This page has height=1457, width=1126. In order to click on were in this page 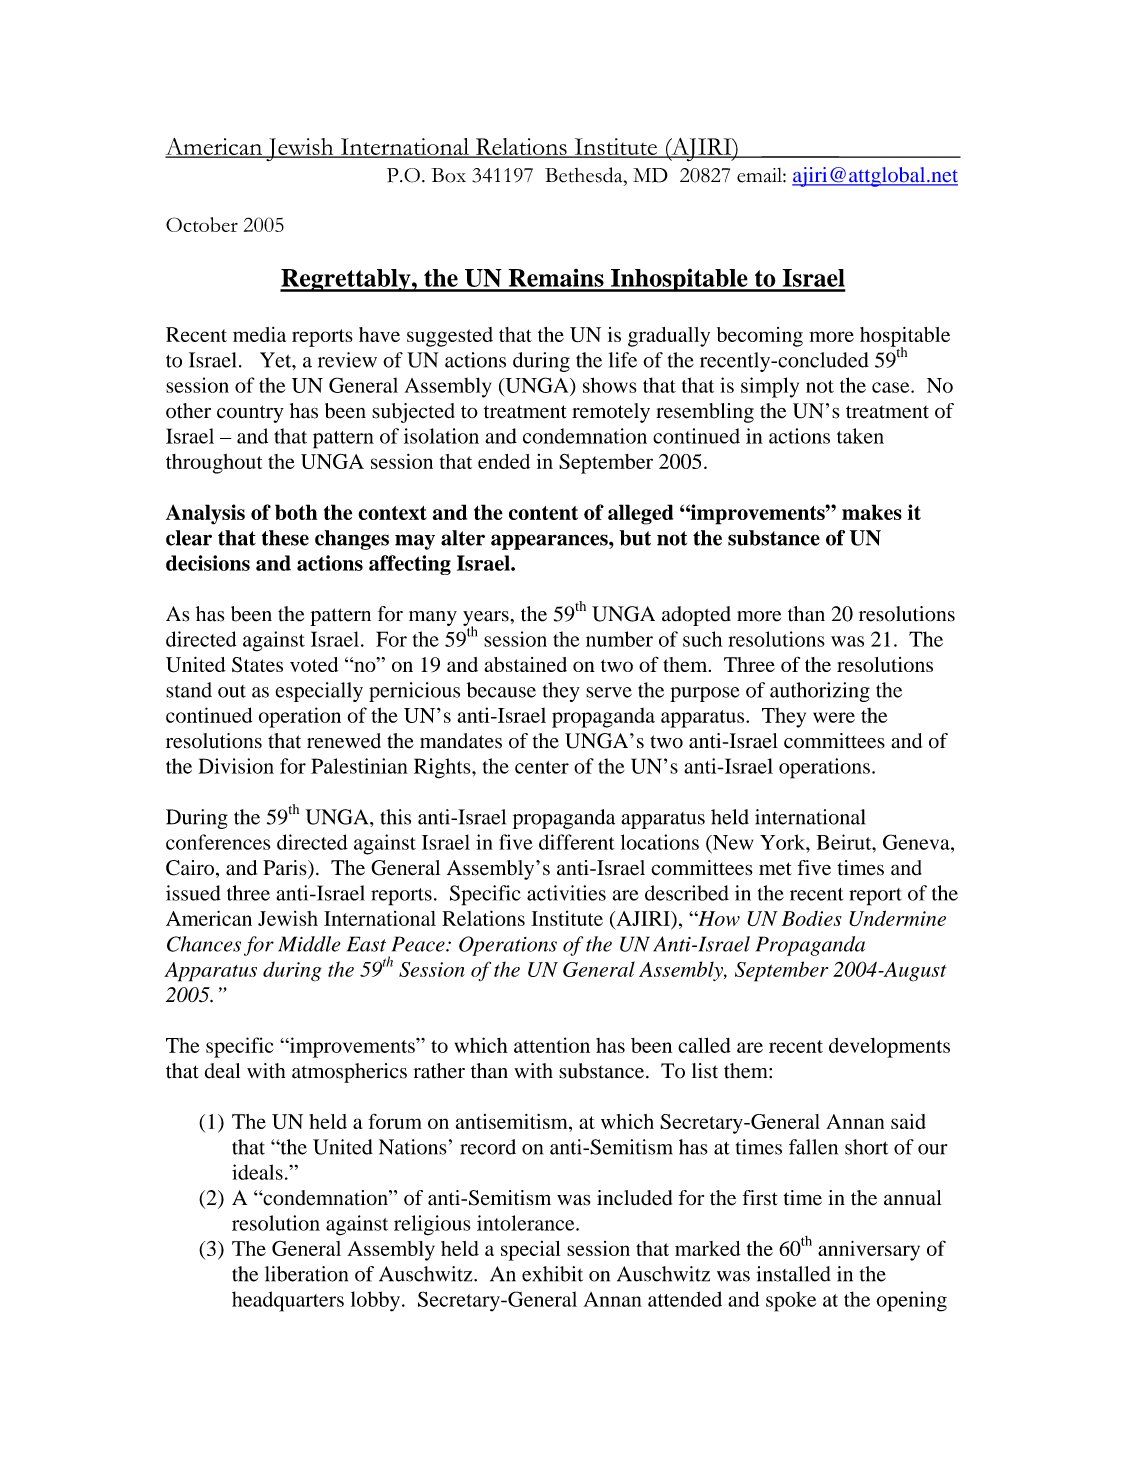, I will do `click(834, 717)`.
